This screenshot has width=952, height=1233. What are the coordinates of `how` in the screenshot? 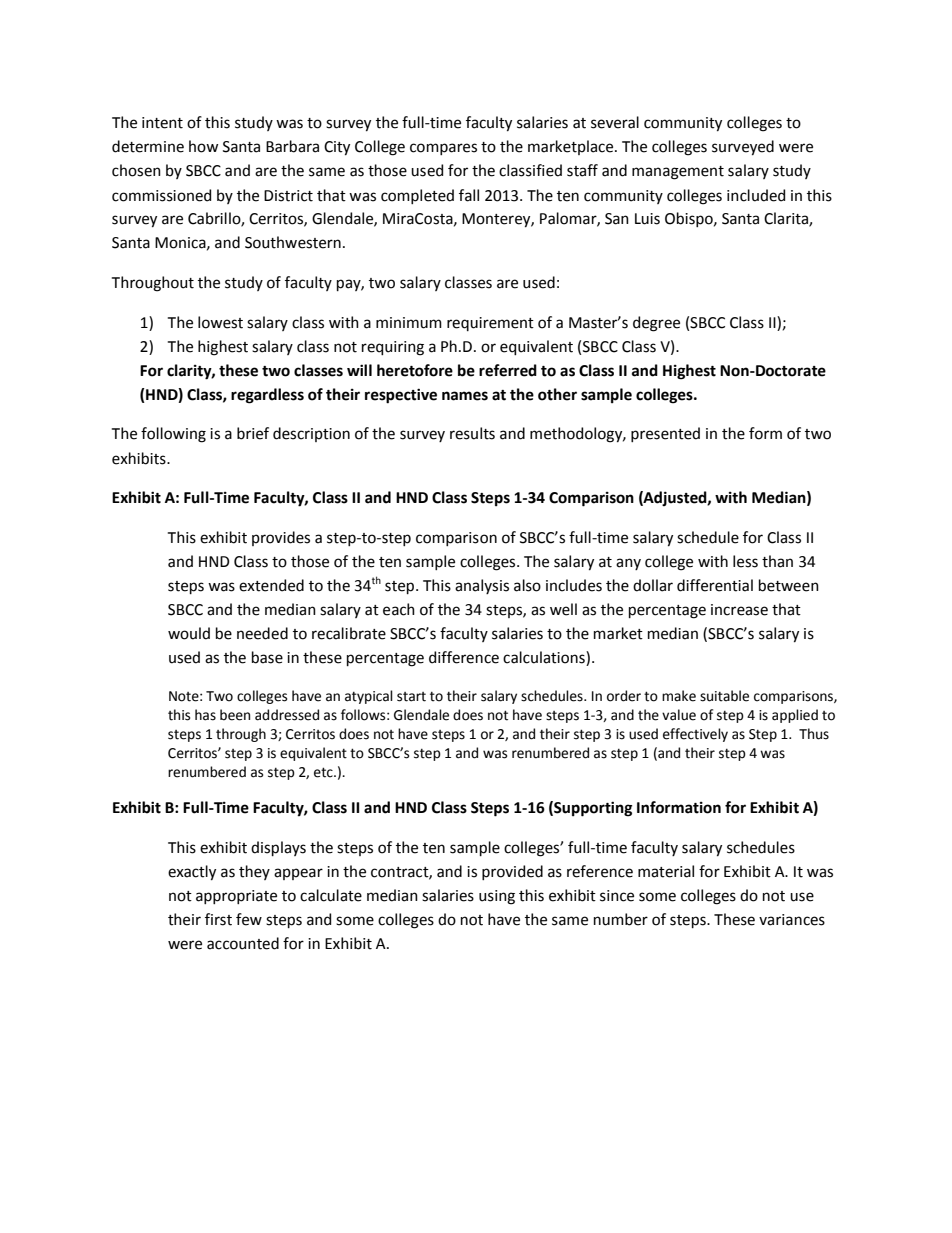 It's located at (203, 146).
